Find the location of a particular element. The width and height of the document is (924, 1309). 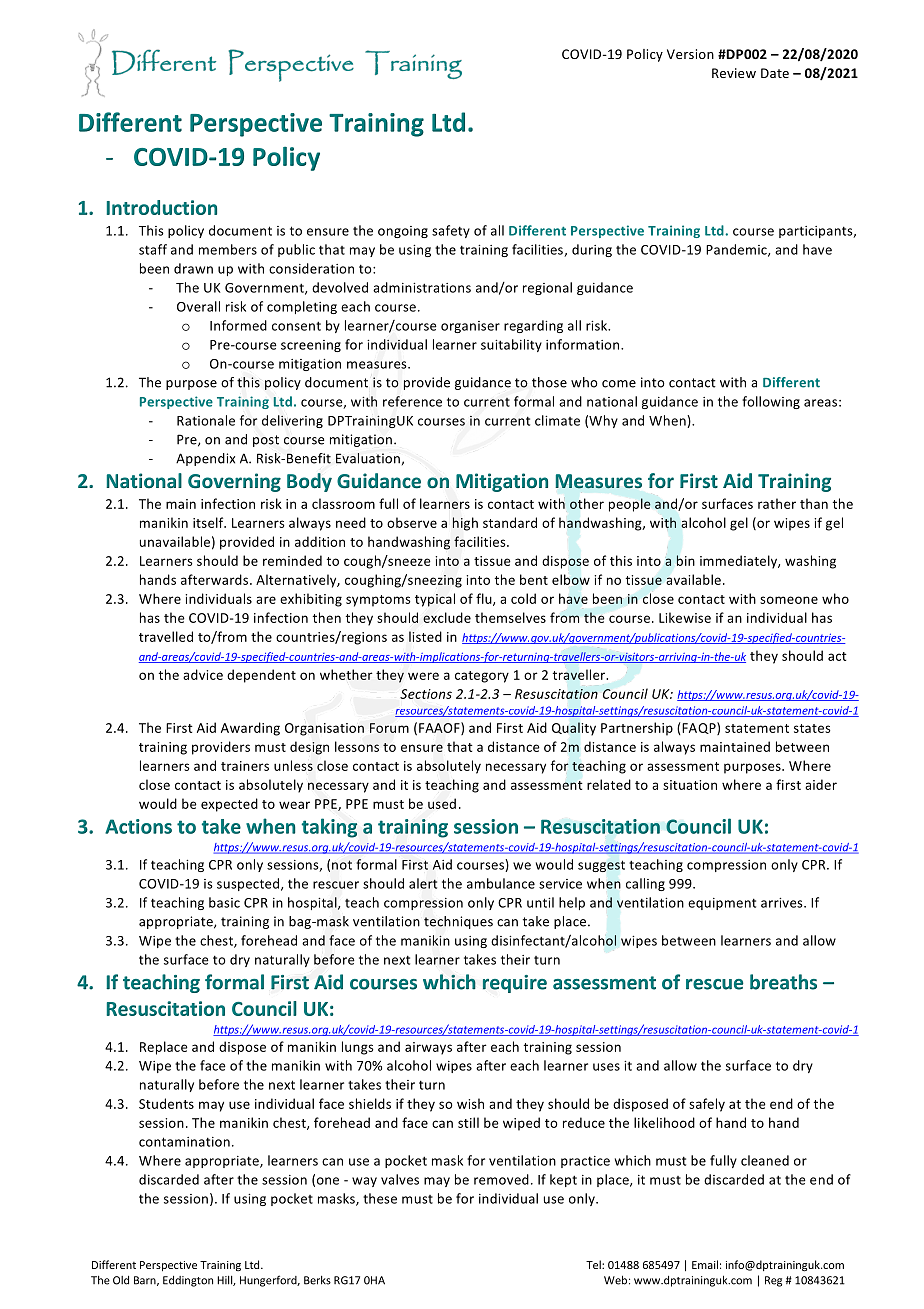

Governing is located at coordinates (234, 482).
